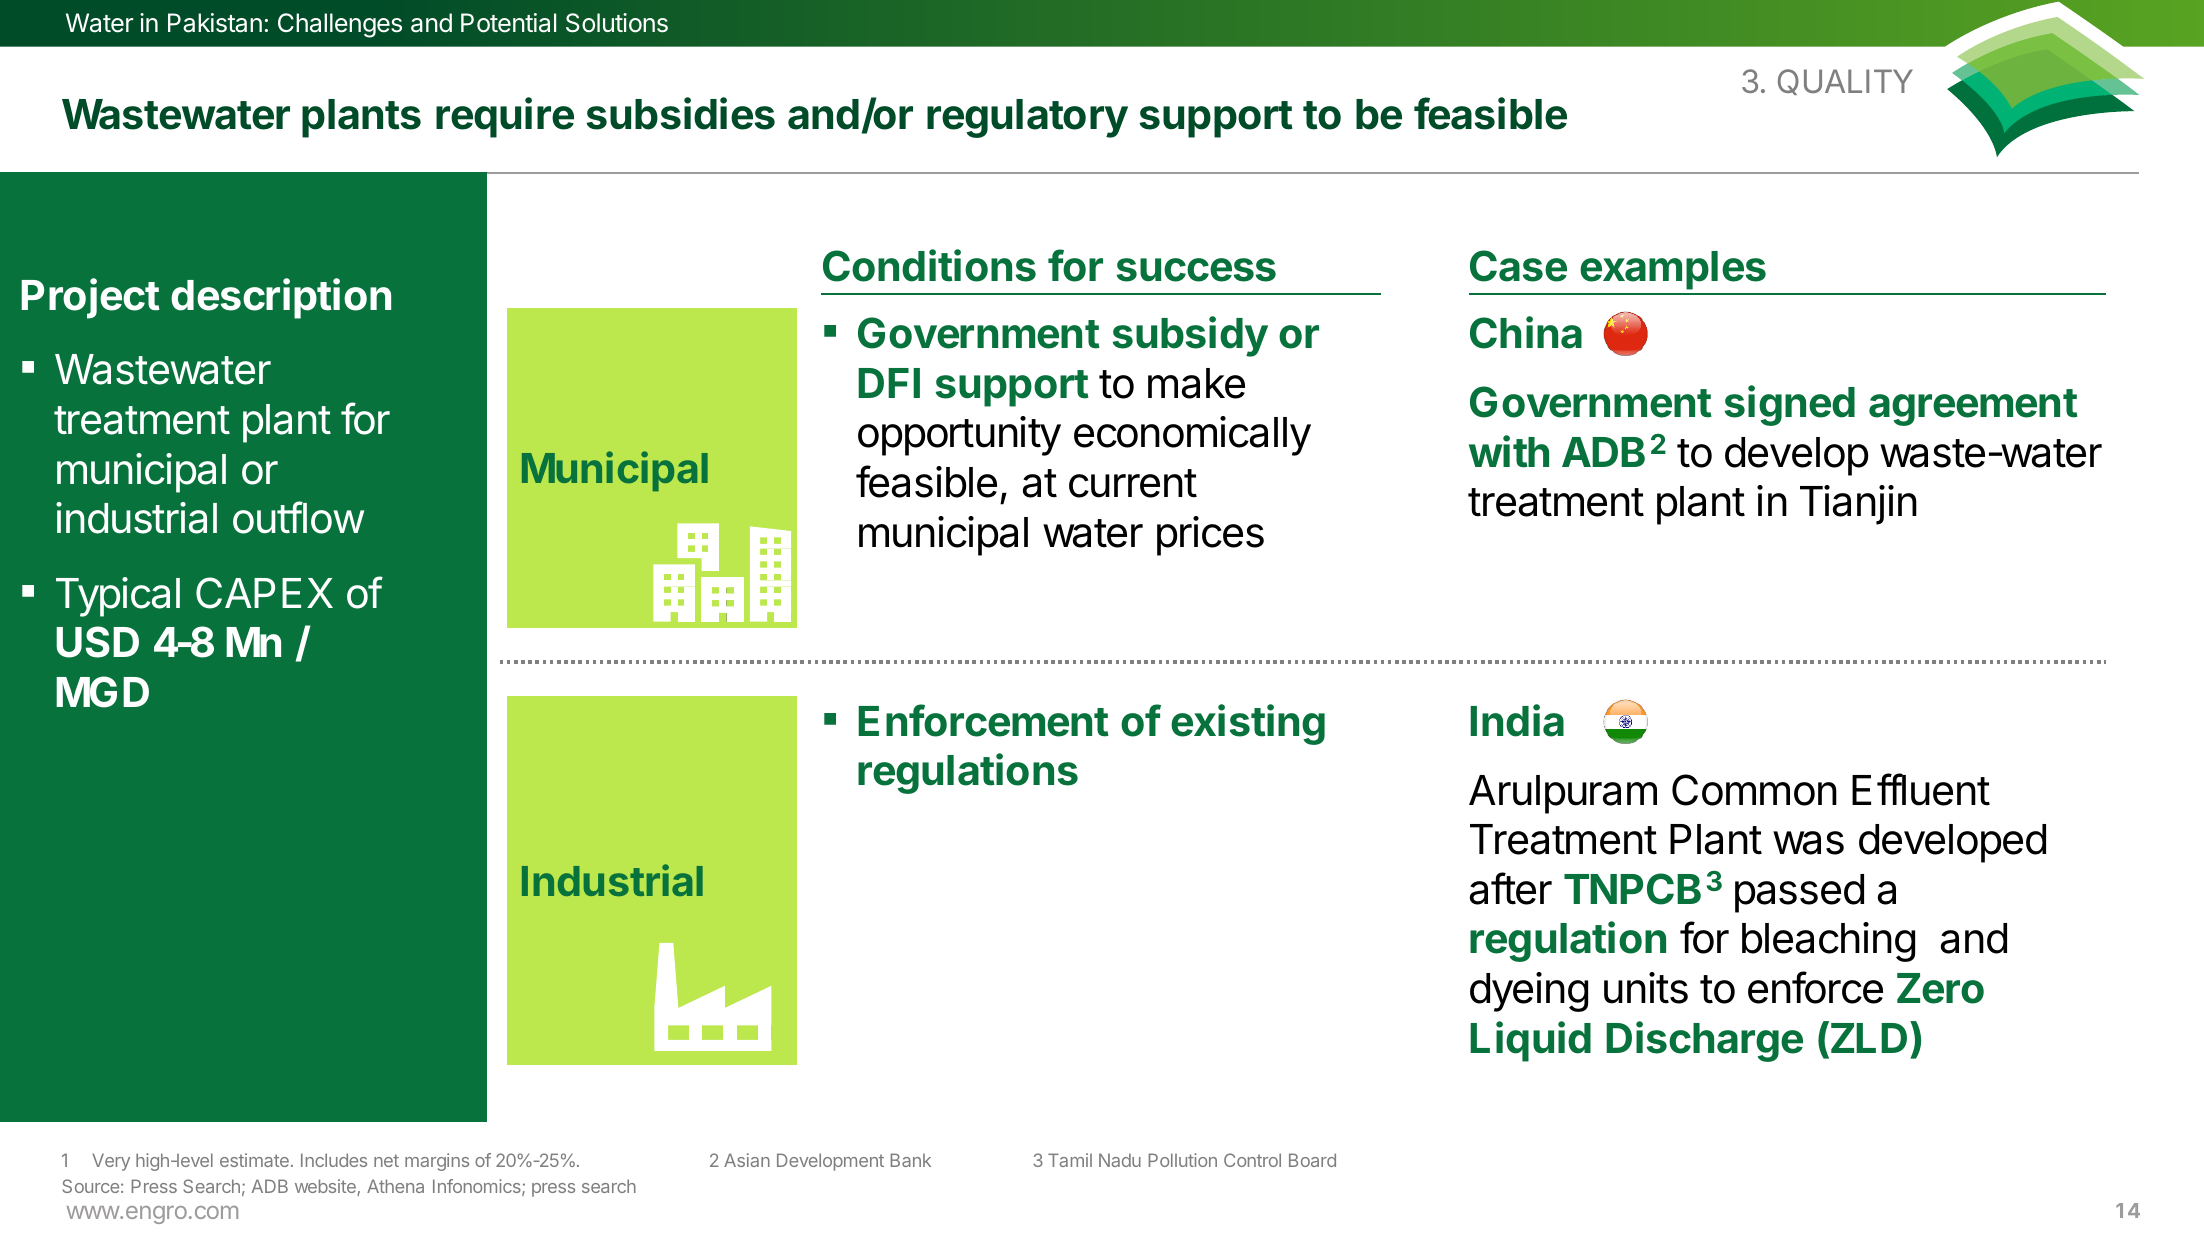  Describe the element at coordinates (1070, 1160) in the page. I see `Tamil` at that location.
